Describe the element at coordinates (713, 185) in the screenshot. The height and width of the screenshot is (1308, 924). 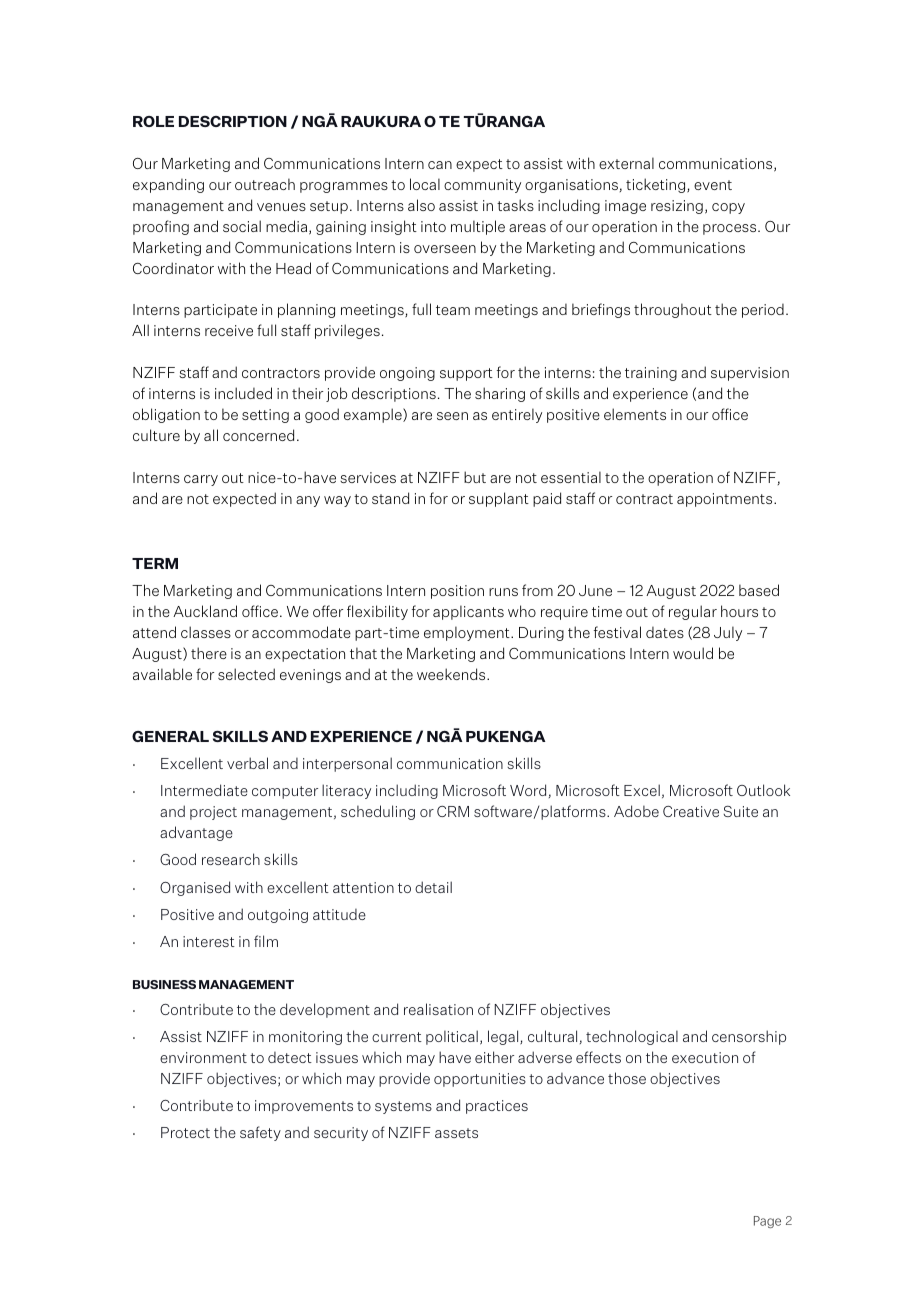
I see `event` at that location.
